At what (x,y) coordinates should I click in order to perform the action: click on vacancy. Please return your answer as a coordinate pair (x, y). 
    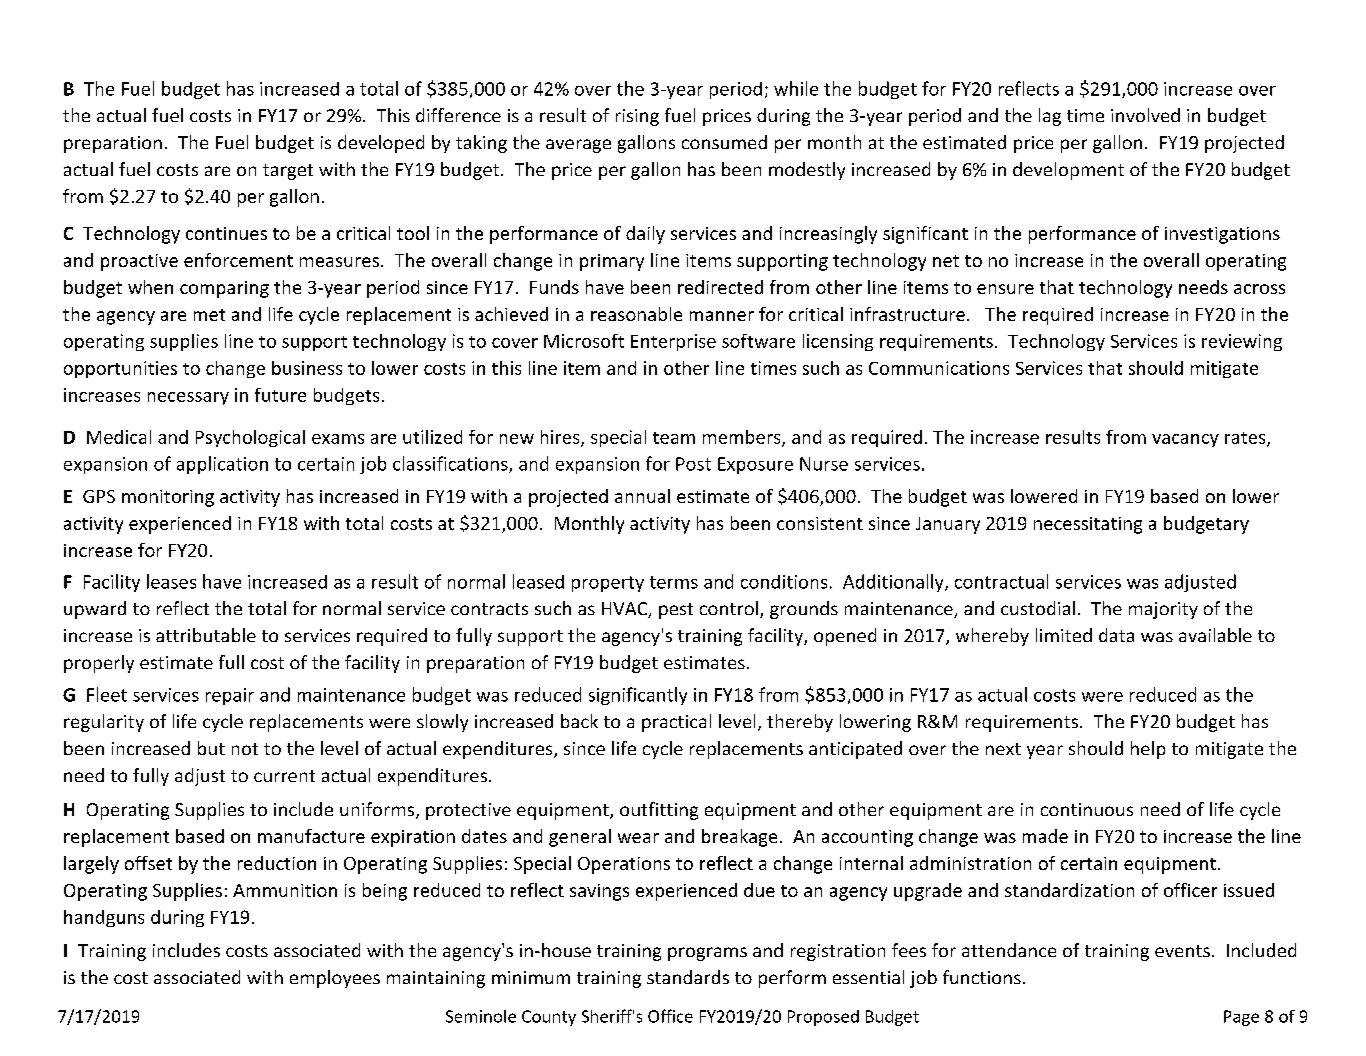
    Looking at the image, I should click on (1185, 440).
